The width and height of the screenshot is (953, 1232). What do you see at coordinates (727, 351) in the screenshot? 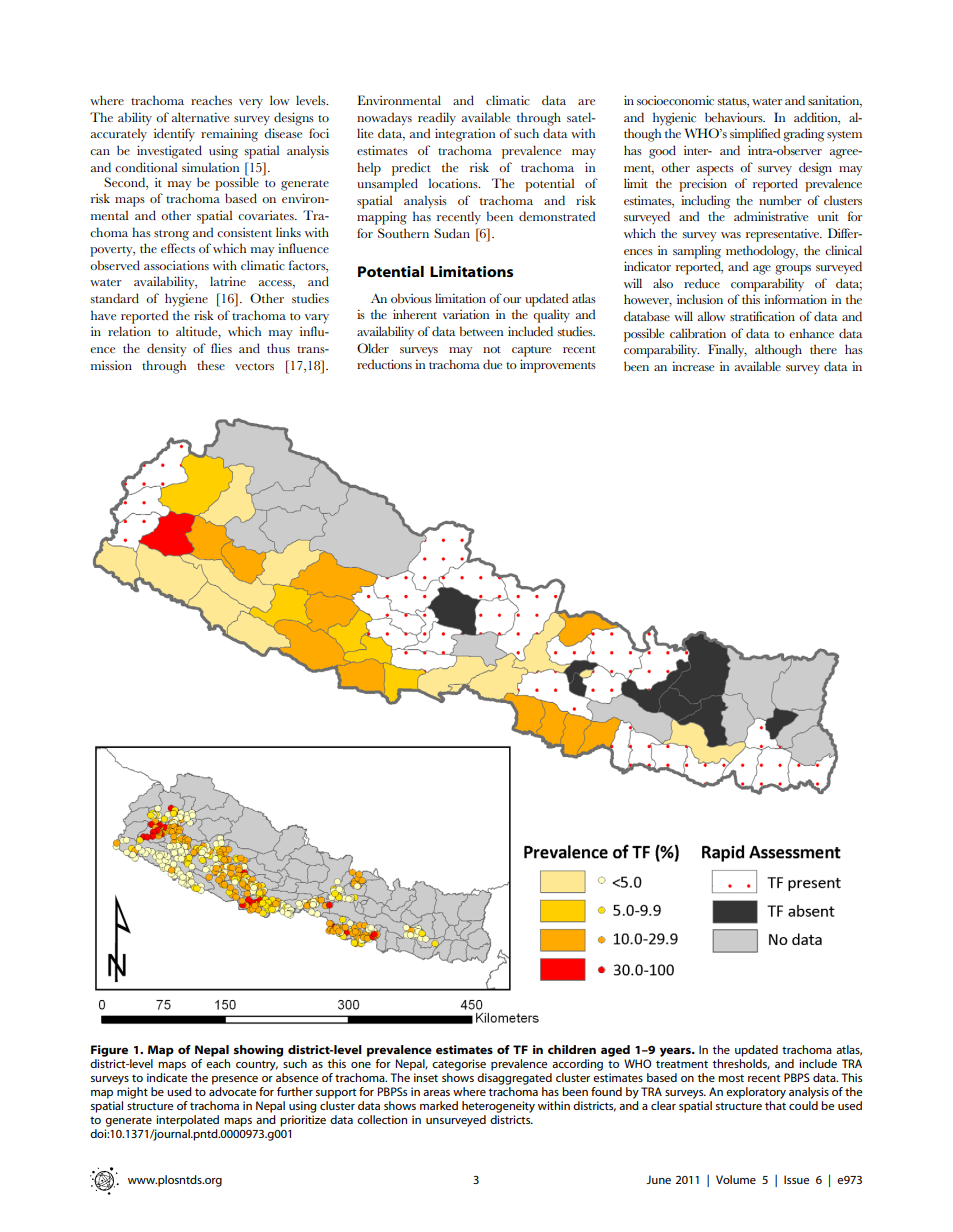
I see `Finally` at bounding box center [727, 351].
